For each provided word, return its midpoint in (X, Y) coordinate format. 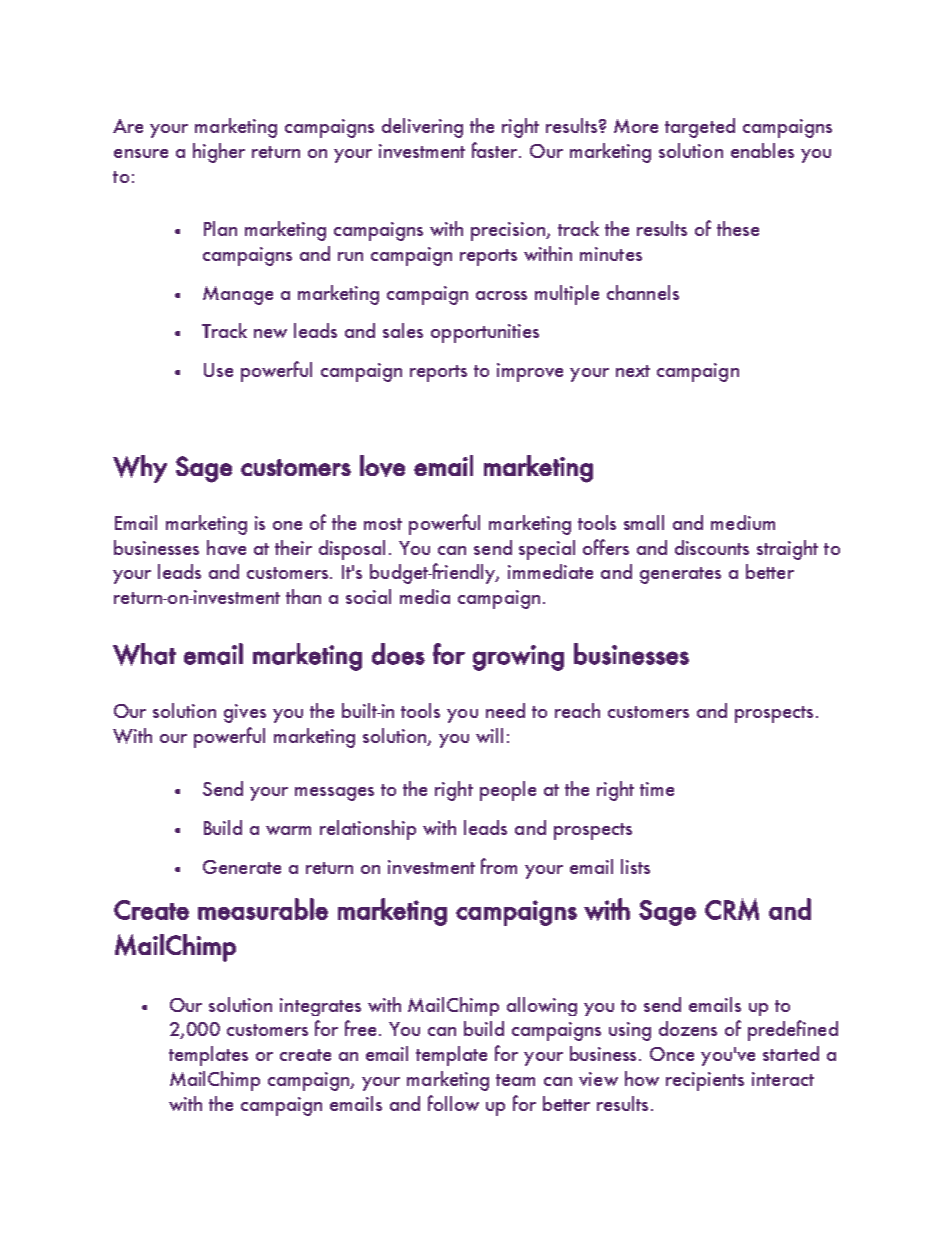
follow (453, 1103)
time (657, 789)
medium (743, 522)
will (489, 735)
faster (496, 150)
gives (245, 713)
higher (219, 153)
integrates (320, 1007)
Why (140, 469)
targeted (700, 128)
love (382, 466)
